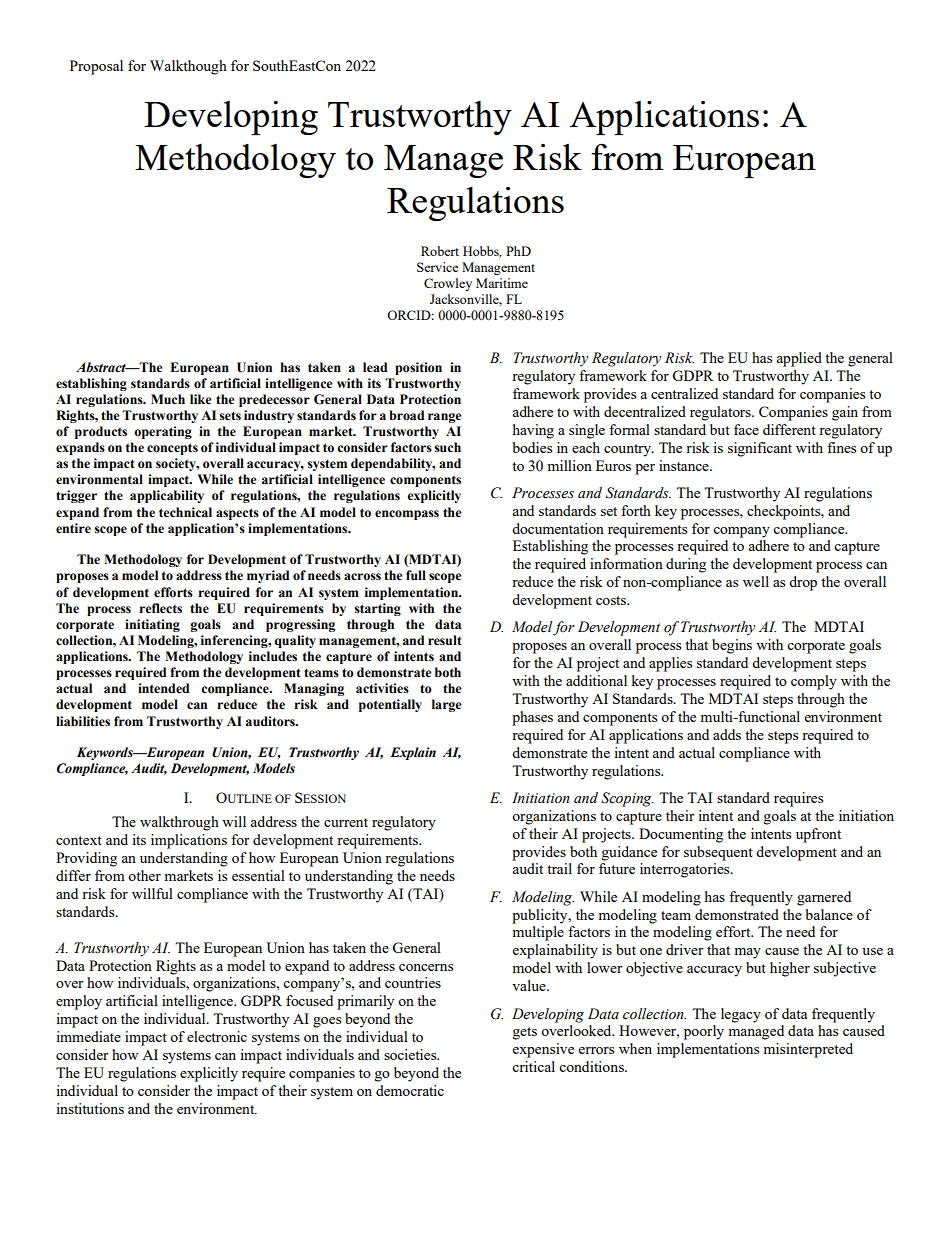  What do you see at coordinates (217, 1036) in the image?
I see `electronic` at bounding box center [217, 1036].
